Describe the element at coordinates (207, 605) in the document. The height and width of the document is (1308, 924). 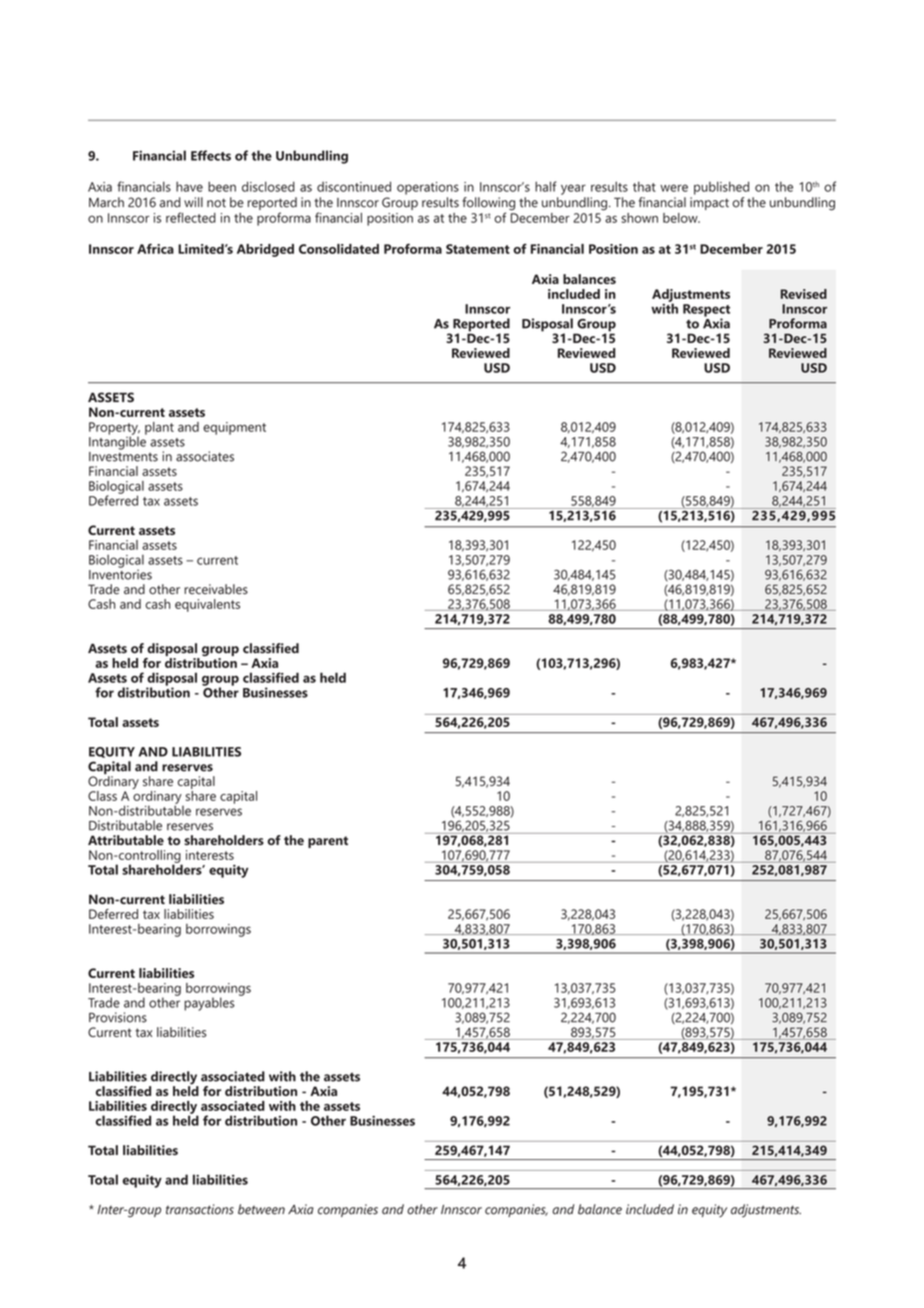
I see `equivalents` at that location.
